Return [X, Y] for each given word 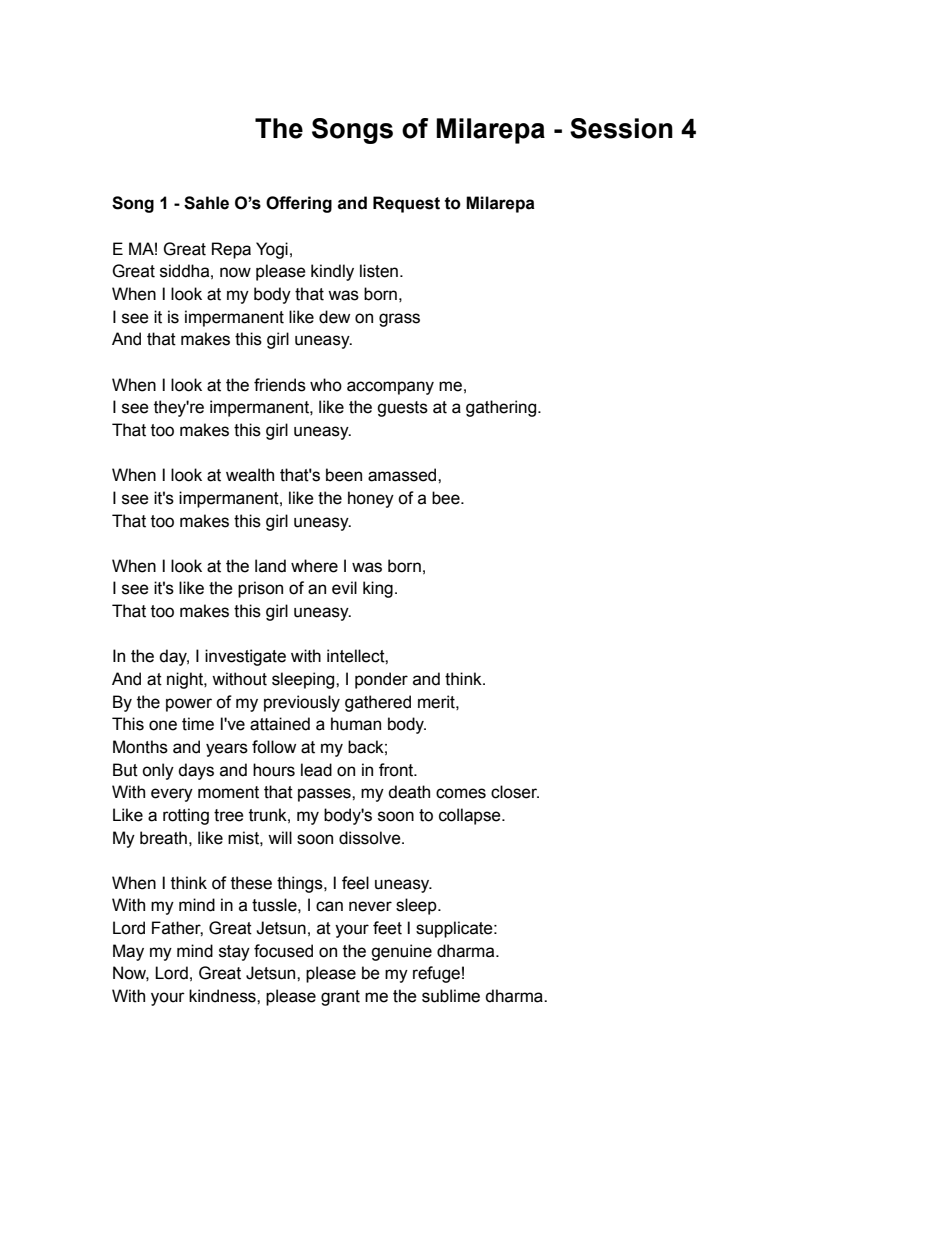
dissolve [371, 838]
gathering [502, 408]
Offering [299, 204]
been [344, 475]
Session [621, 128]
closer [515, 792]
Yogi [272, 250]
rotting [186, 816]
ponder [381, 680]
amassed [403, 475]
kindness [223, 996]
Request [406, 204]
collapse [471, 816]
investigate [245, 657]
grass [399, 320]
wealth [250, 475]
